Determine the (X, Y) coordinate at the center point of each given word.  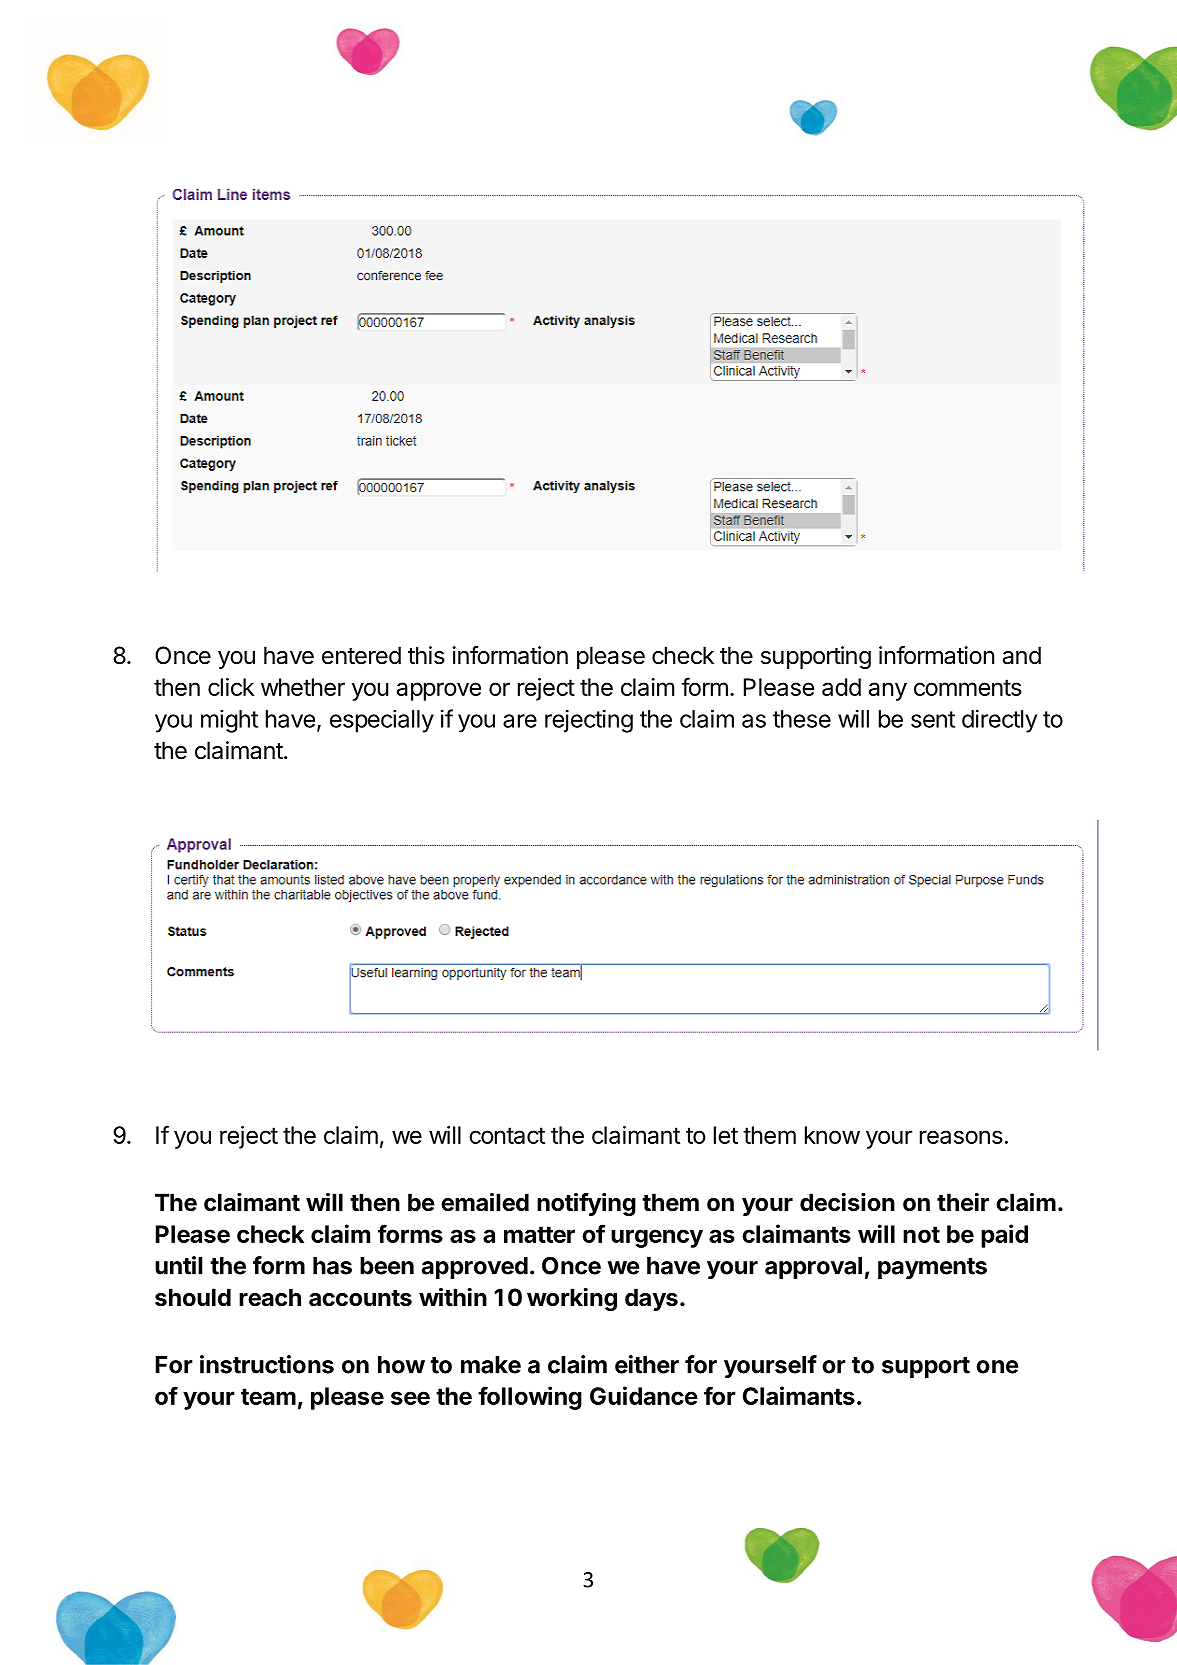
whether (303, 687)
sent (933, 719)
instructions (267, 1364)
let (726, 1135)
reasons (961, 1137)
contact (507, 1135)
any (888, 691)
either (647, 1364)
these (802, 719)
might (229, 721)
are (520, 721)
